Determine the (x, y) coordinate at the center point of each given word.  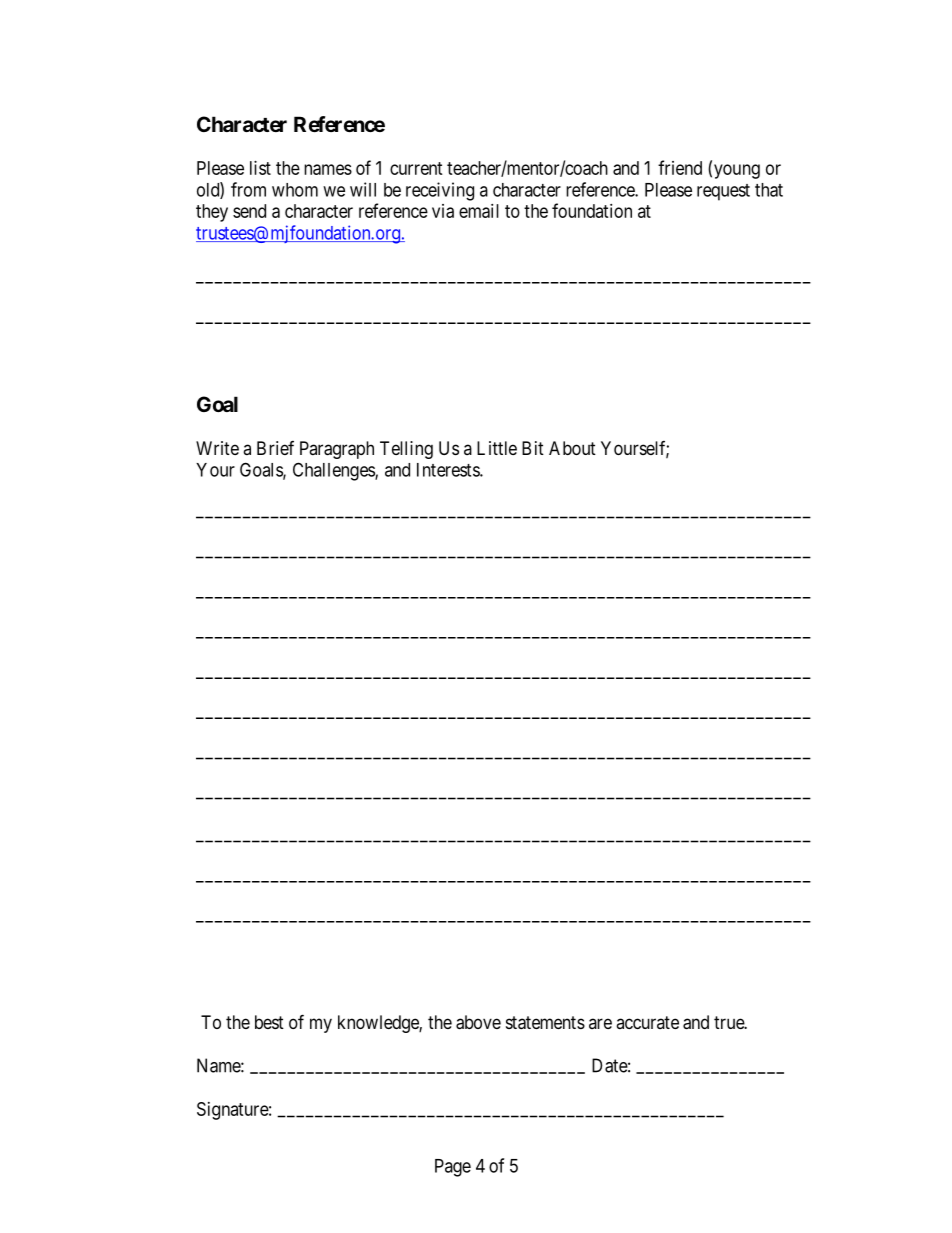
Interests (449, 470)
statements (545, 1023)
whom (295, 190)
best (269, 1022)
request (723, 192)
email (479, 211)
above (478, 1022)
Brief (275, 448)
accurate (647, 1022)
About (572, 448)
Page (453, 1168)
